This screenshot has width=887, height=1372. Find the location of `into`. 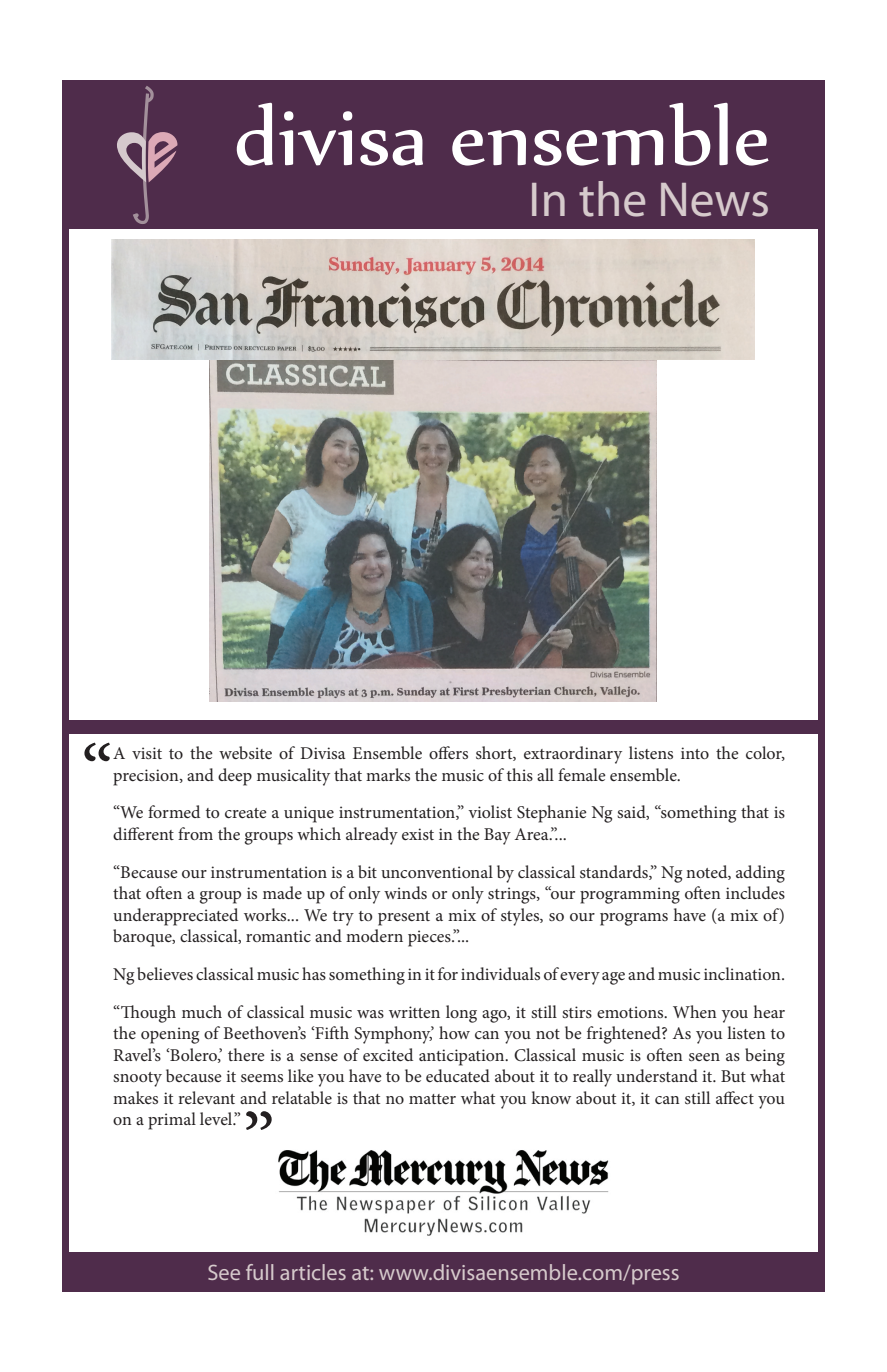

into is located at coordinates (695, 753).
